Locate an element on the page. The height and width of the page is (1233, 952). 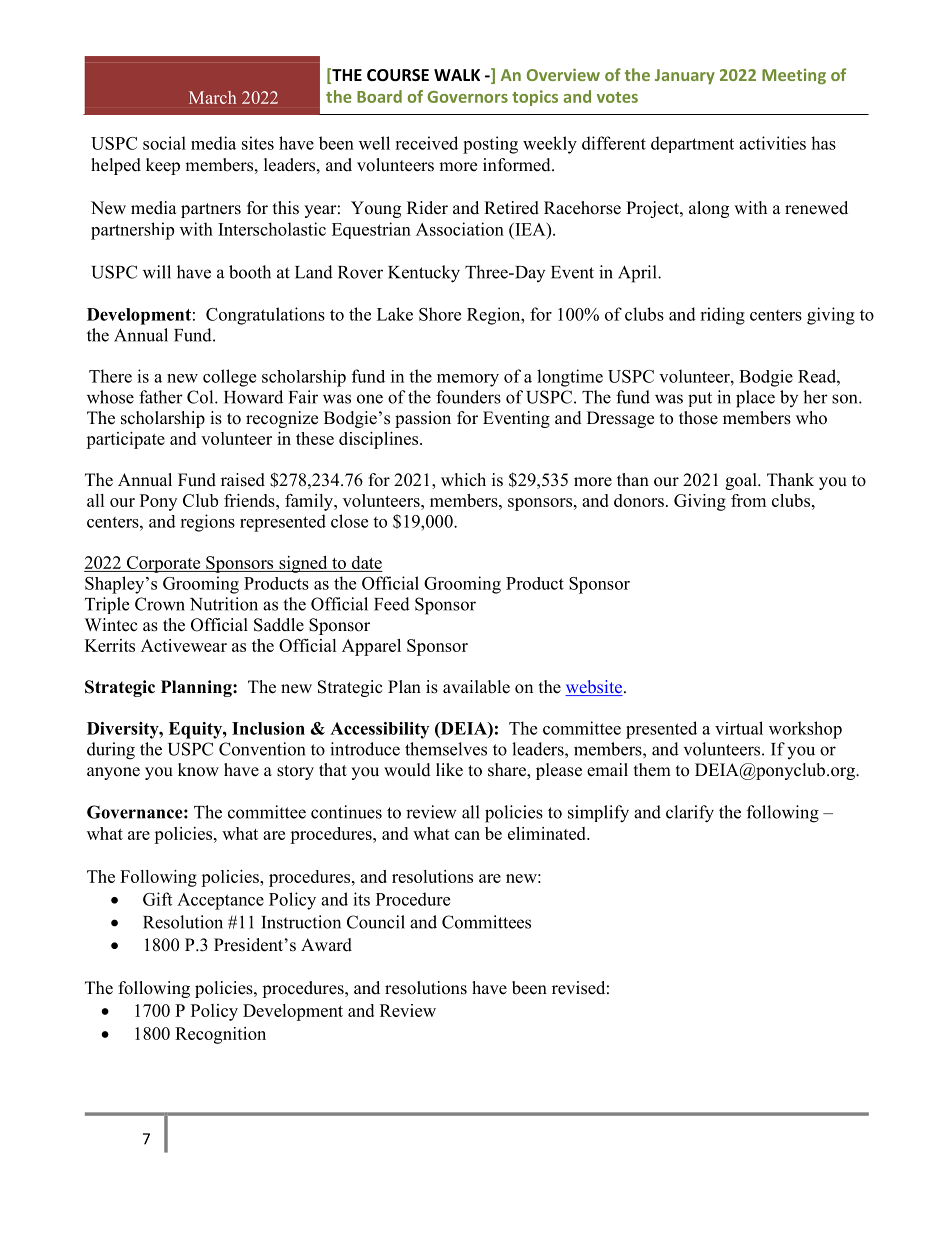
Meeting is located at coordinates (794, 76).
